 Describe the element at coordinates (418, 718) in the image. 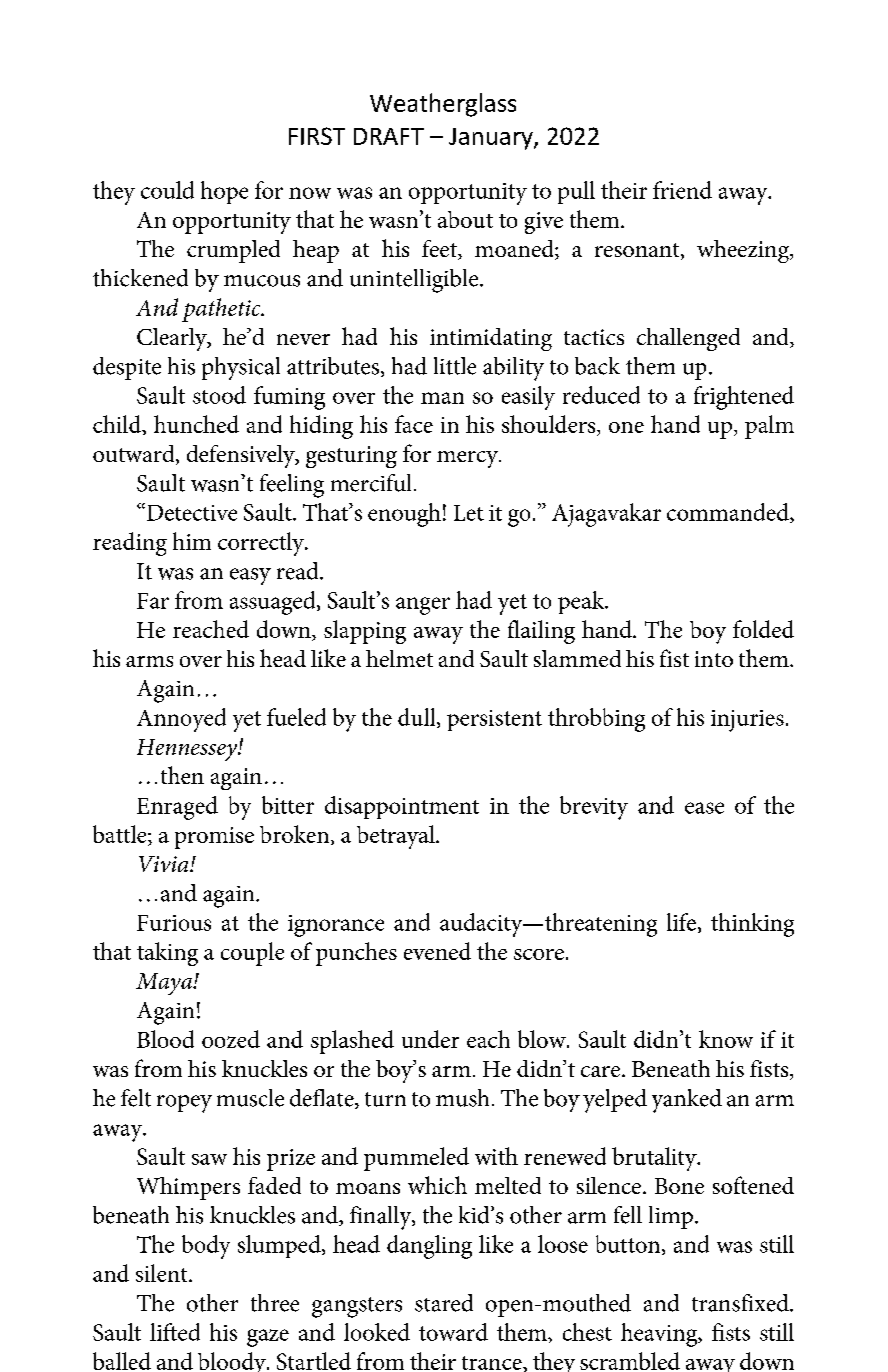

I see `dull` at that location.
